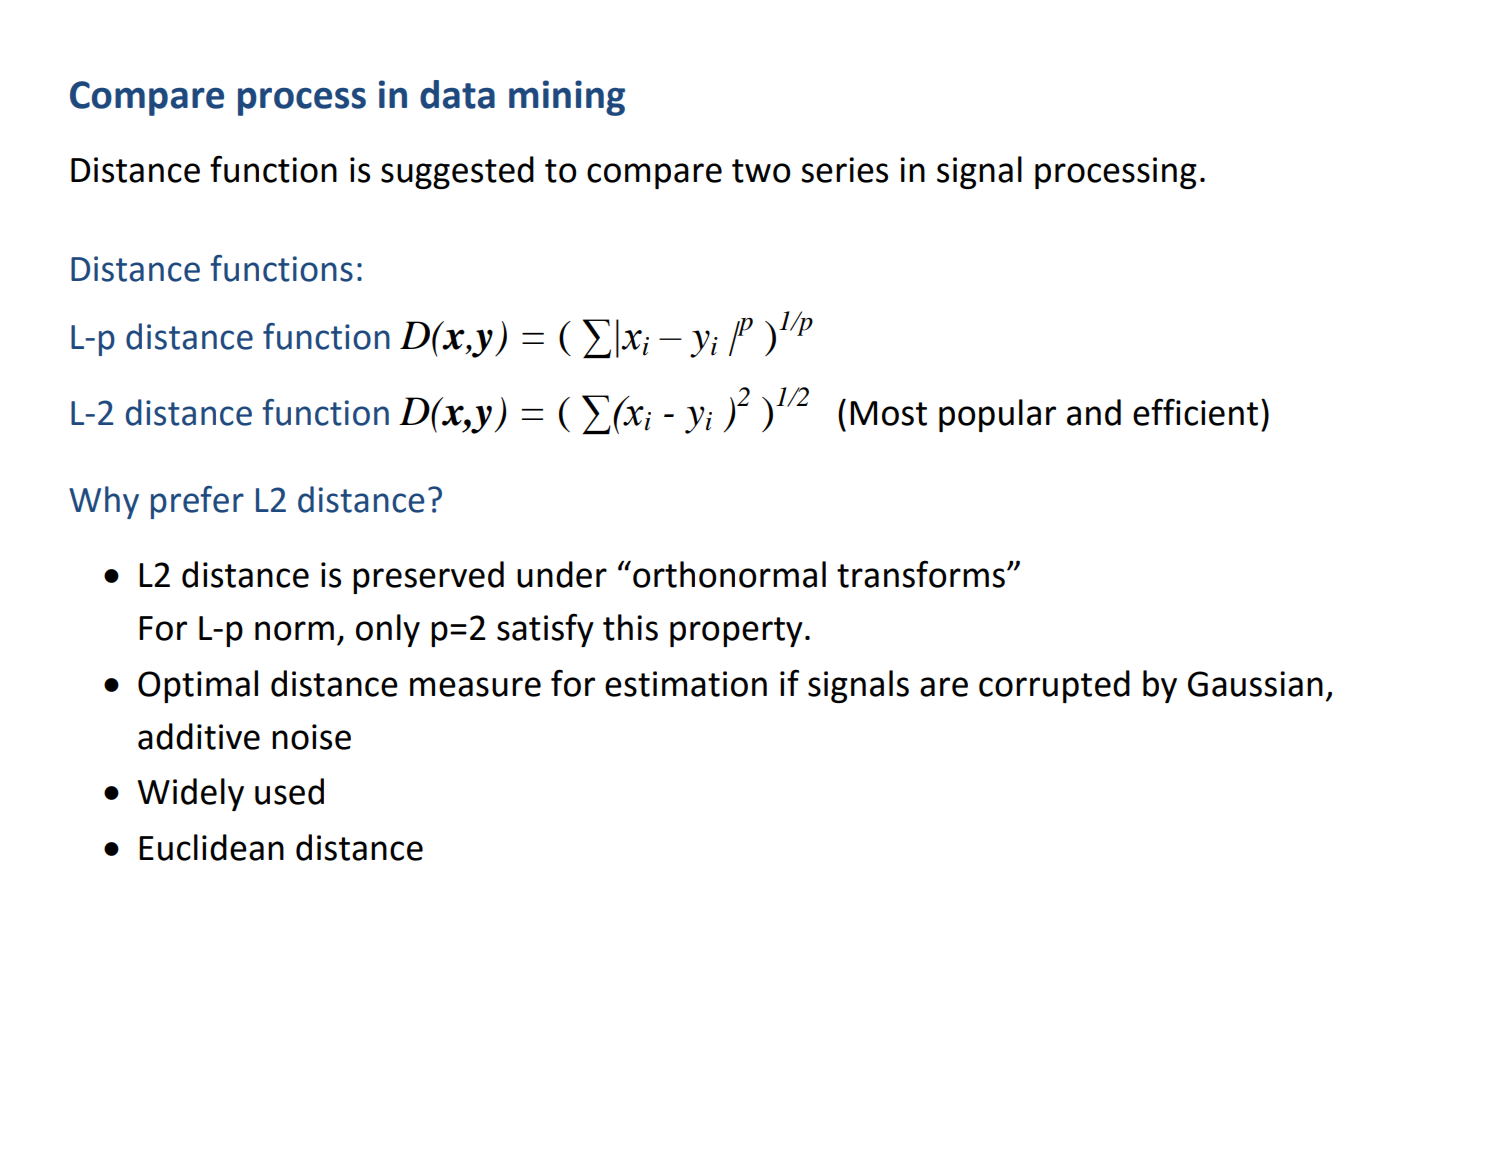  I want to click on series, so click(844, 170).
